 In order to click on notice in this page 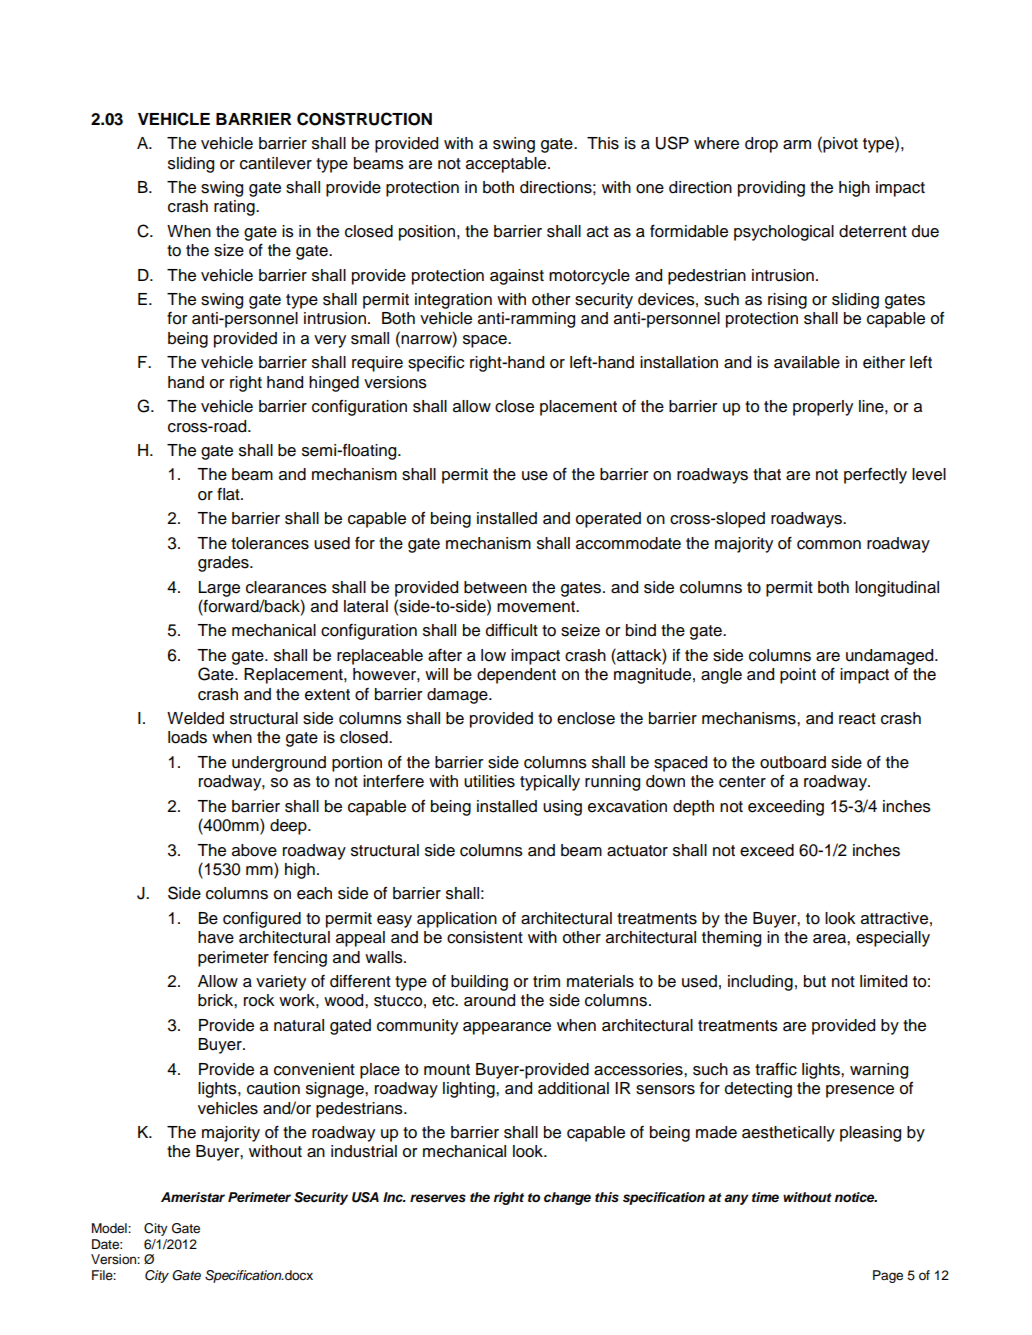, I will do `click(856, 1197)`.
